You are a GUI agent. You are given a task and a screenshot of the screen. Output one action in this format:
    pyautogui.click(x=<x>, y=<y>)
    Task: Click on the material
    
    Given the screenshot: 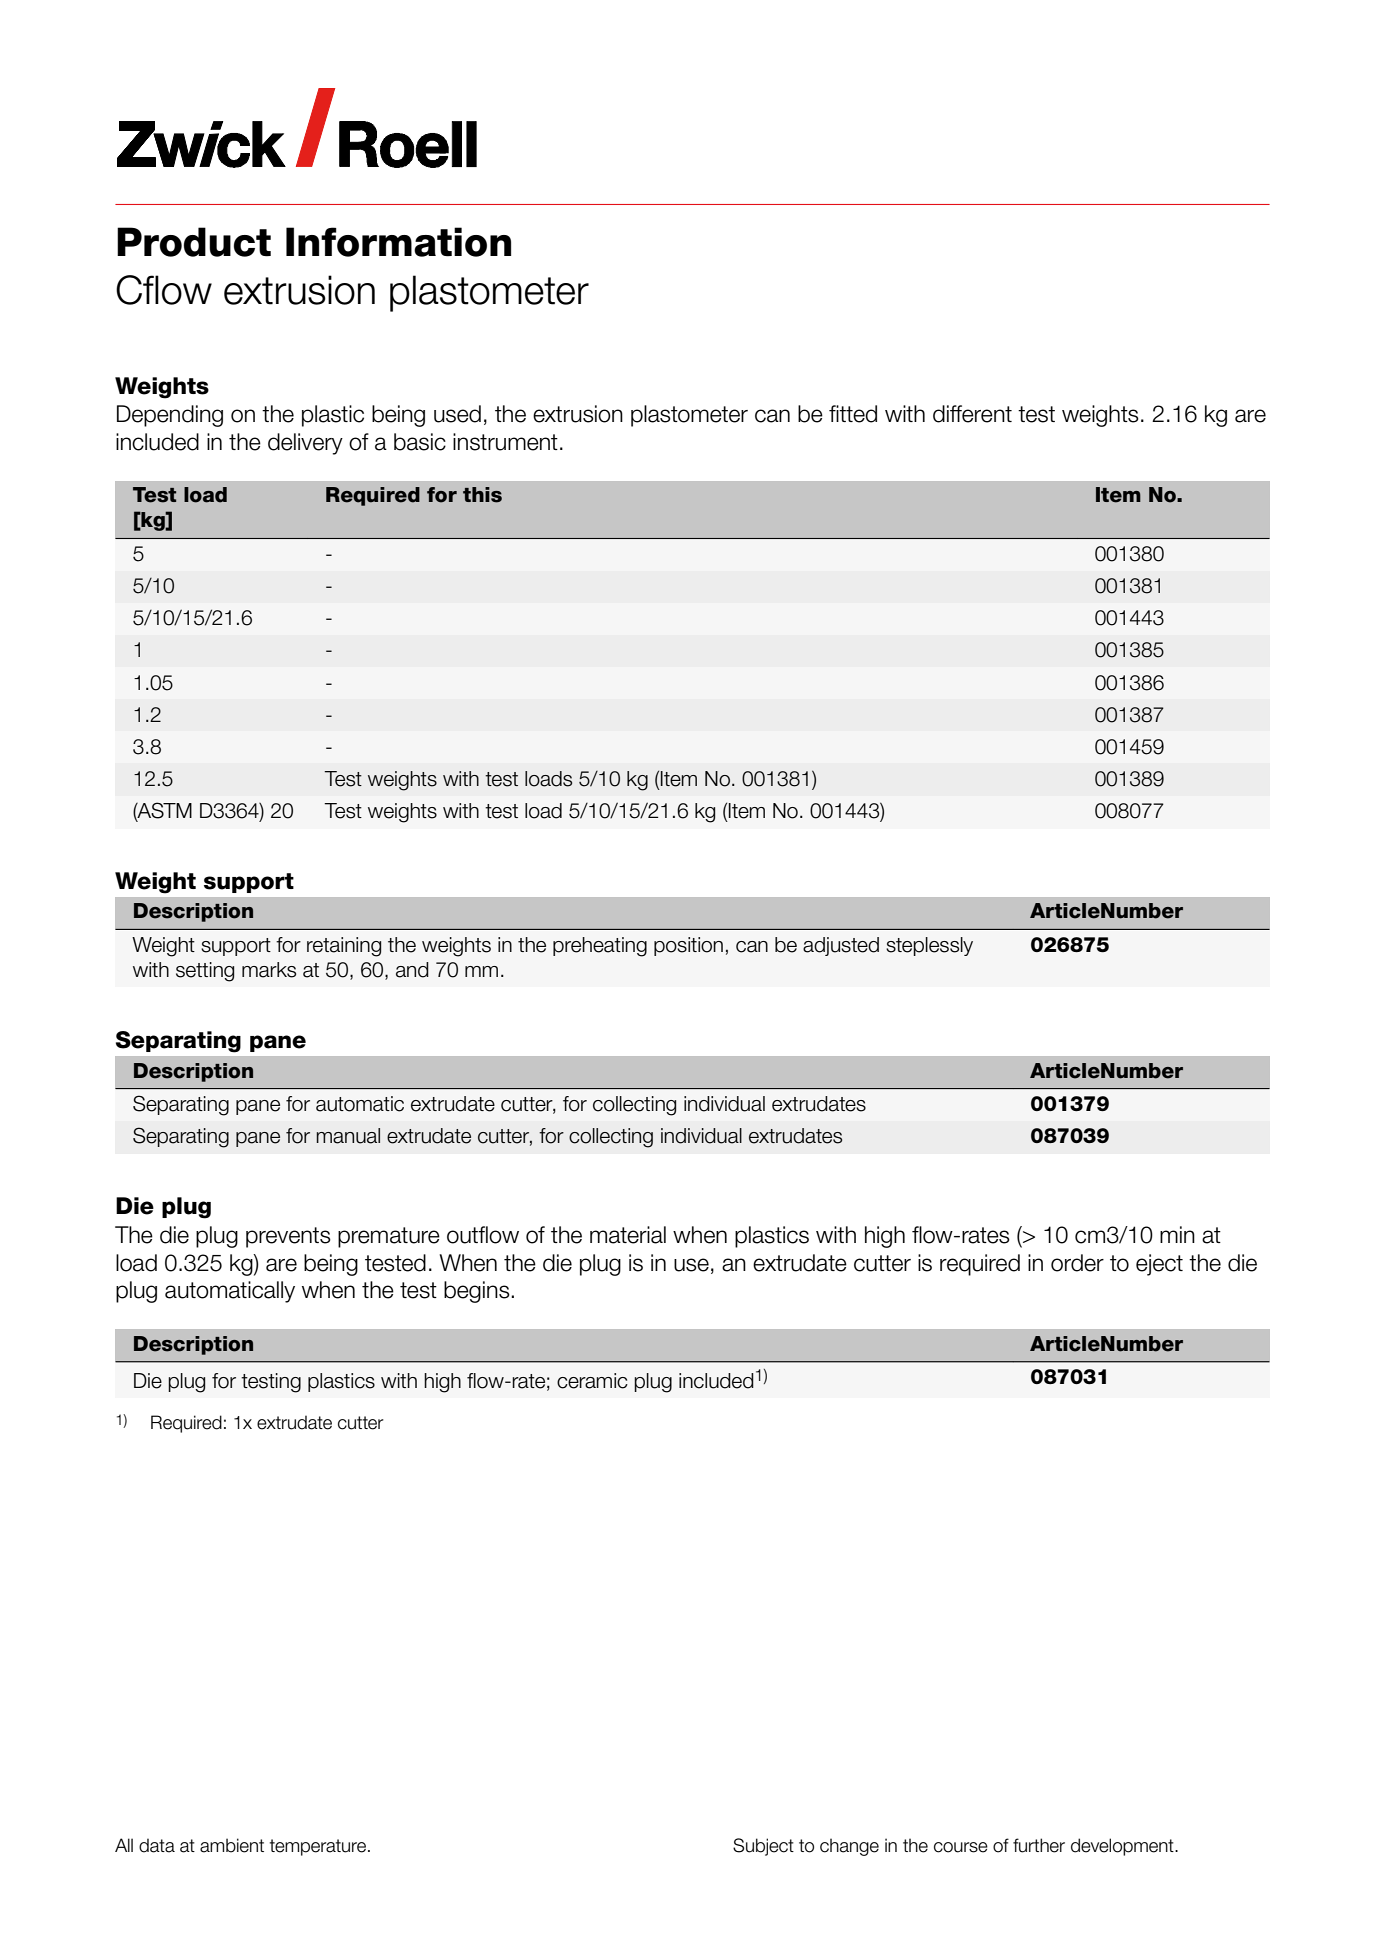 What is the action you would take?
    pyautogui.click(x=628, y=1235)
